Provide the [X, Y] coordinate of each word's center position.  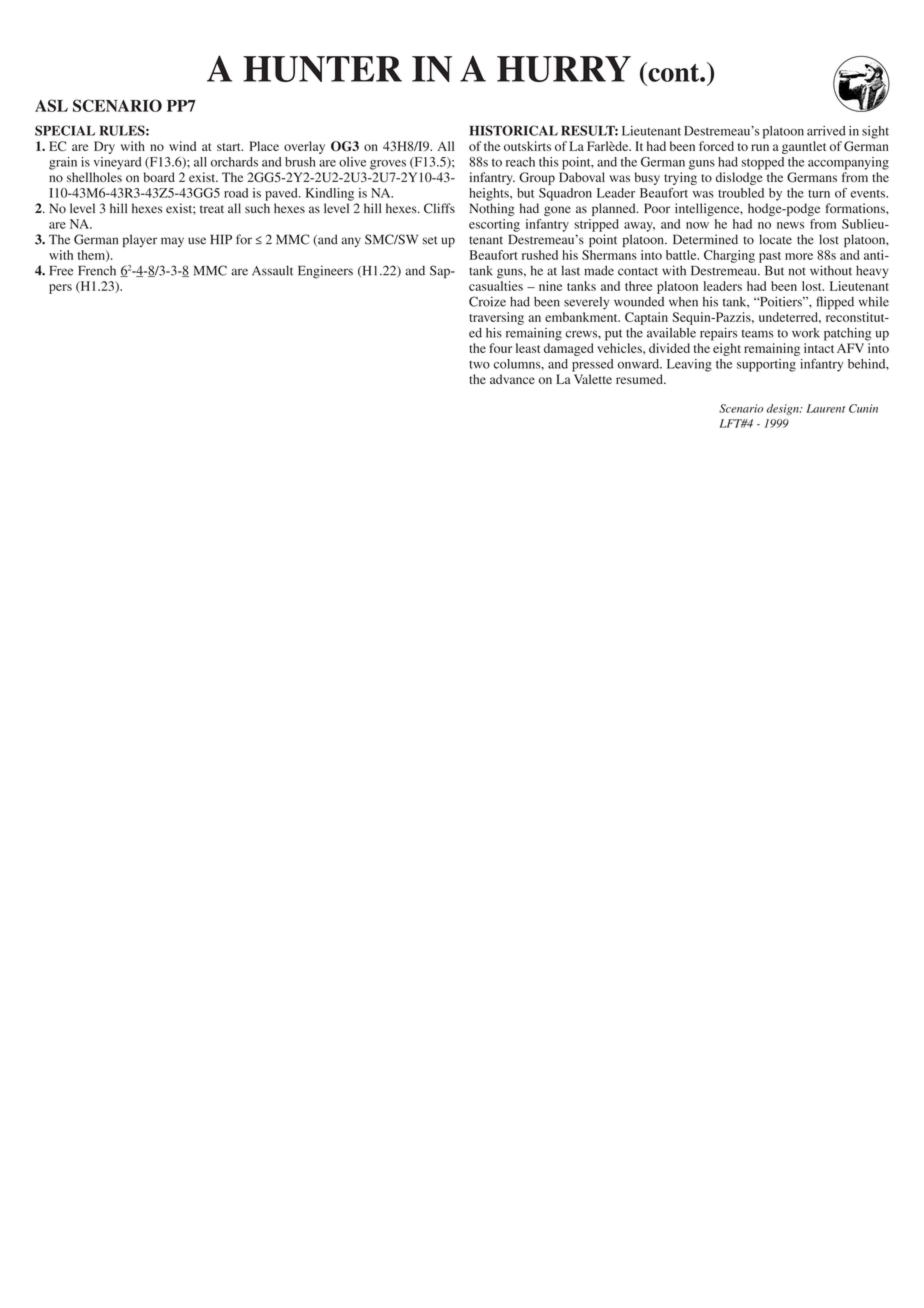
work [806, 333]
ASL [51, 105]
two [479, 365]
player [140, 240]
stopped [762, 163]
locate [775, 239]
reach [520, 162]
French [97, 270]
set [430, 240]
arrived [826, 131]
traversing [496, 318]
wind [182, 146]
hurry [564, 69]
